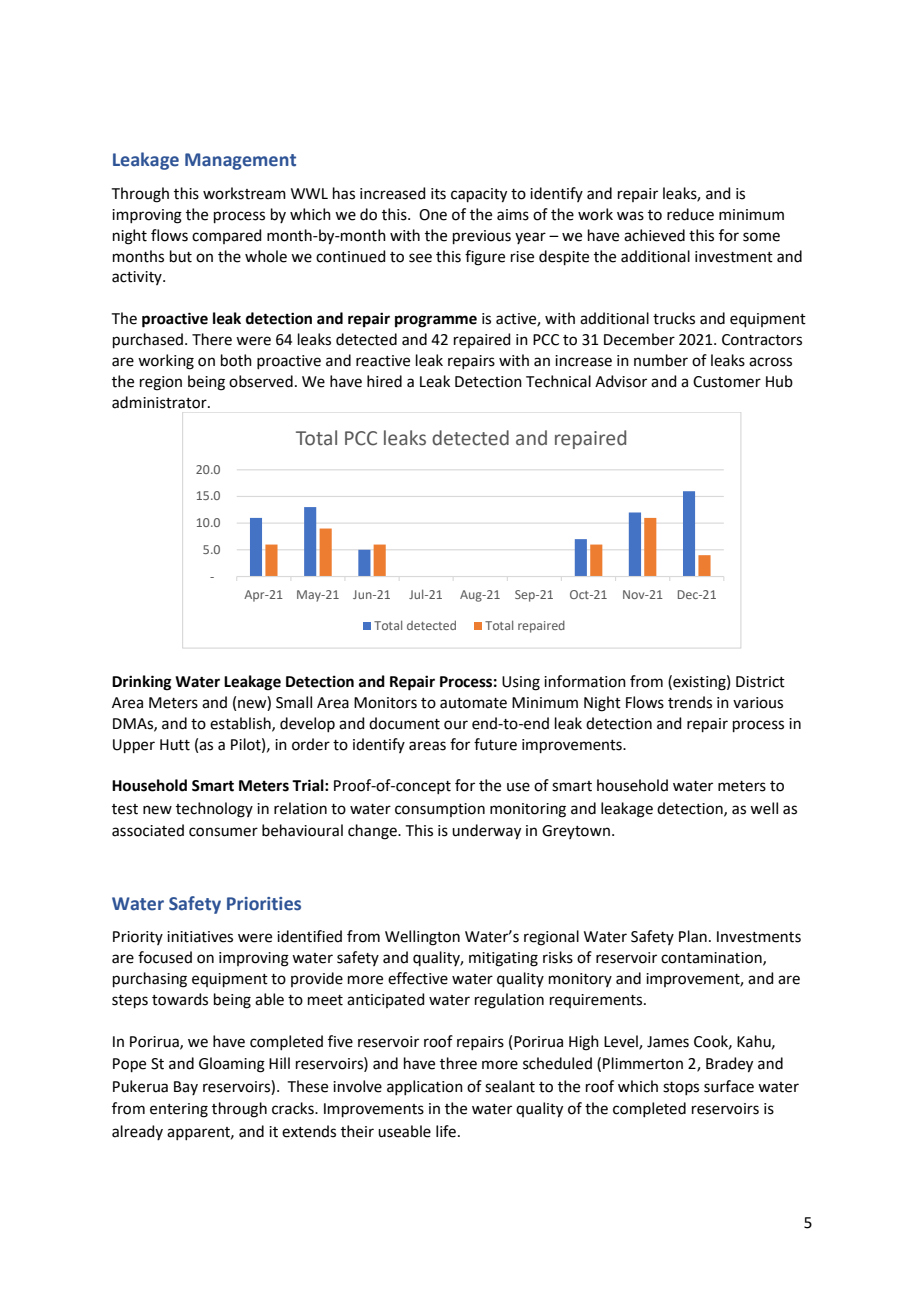  What do you see at coordinates (681, 1088) in the page?
I see `stops` at bounding box center [681, 1088].
